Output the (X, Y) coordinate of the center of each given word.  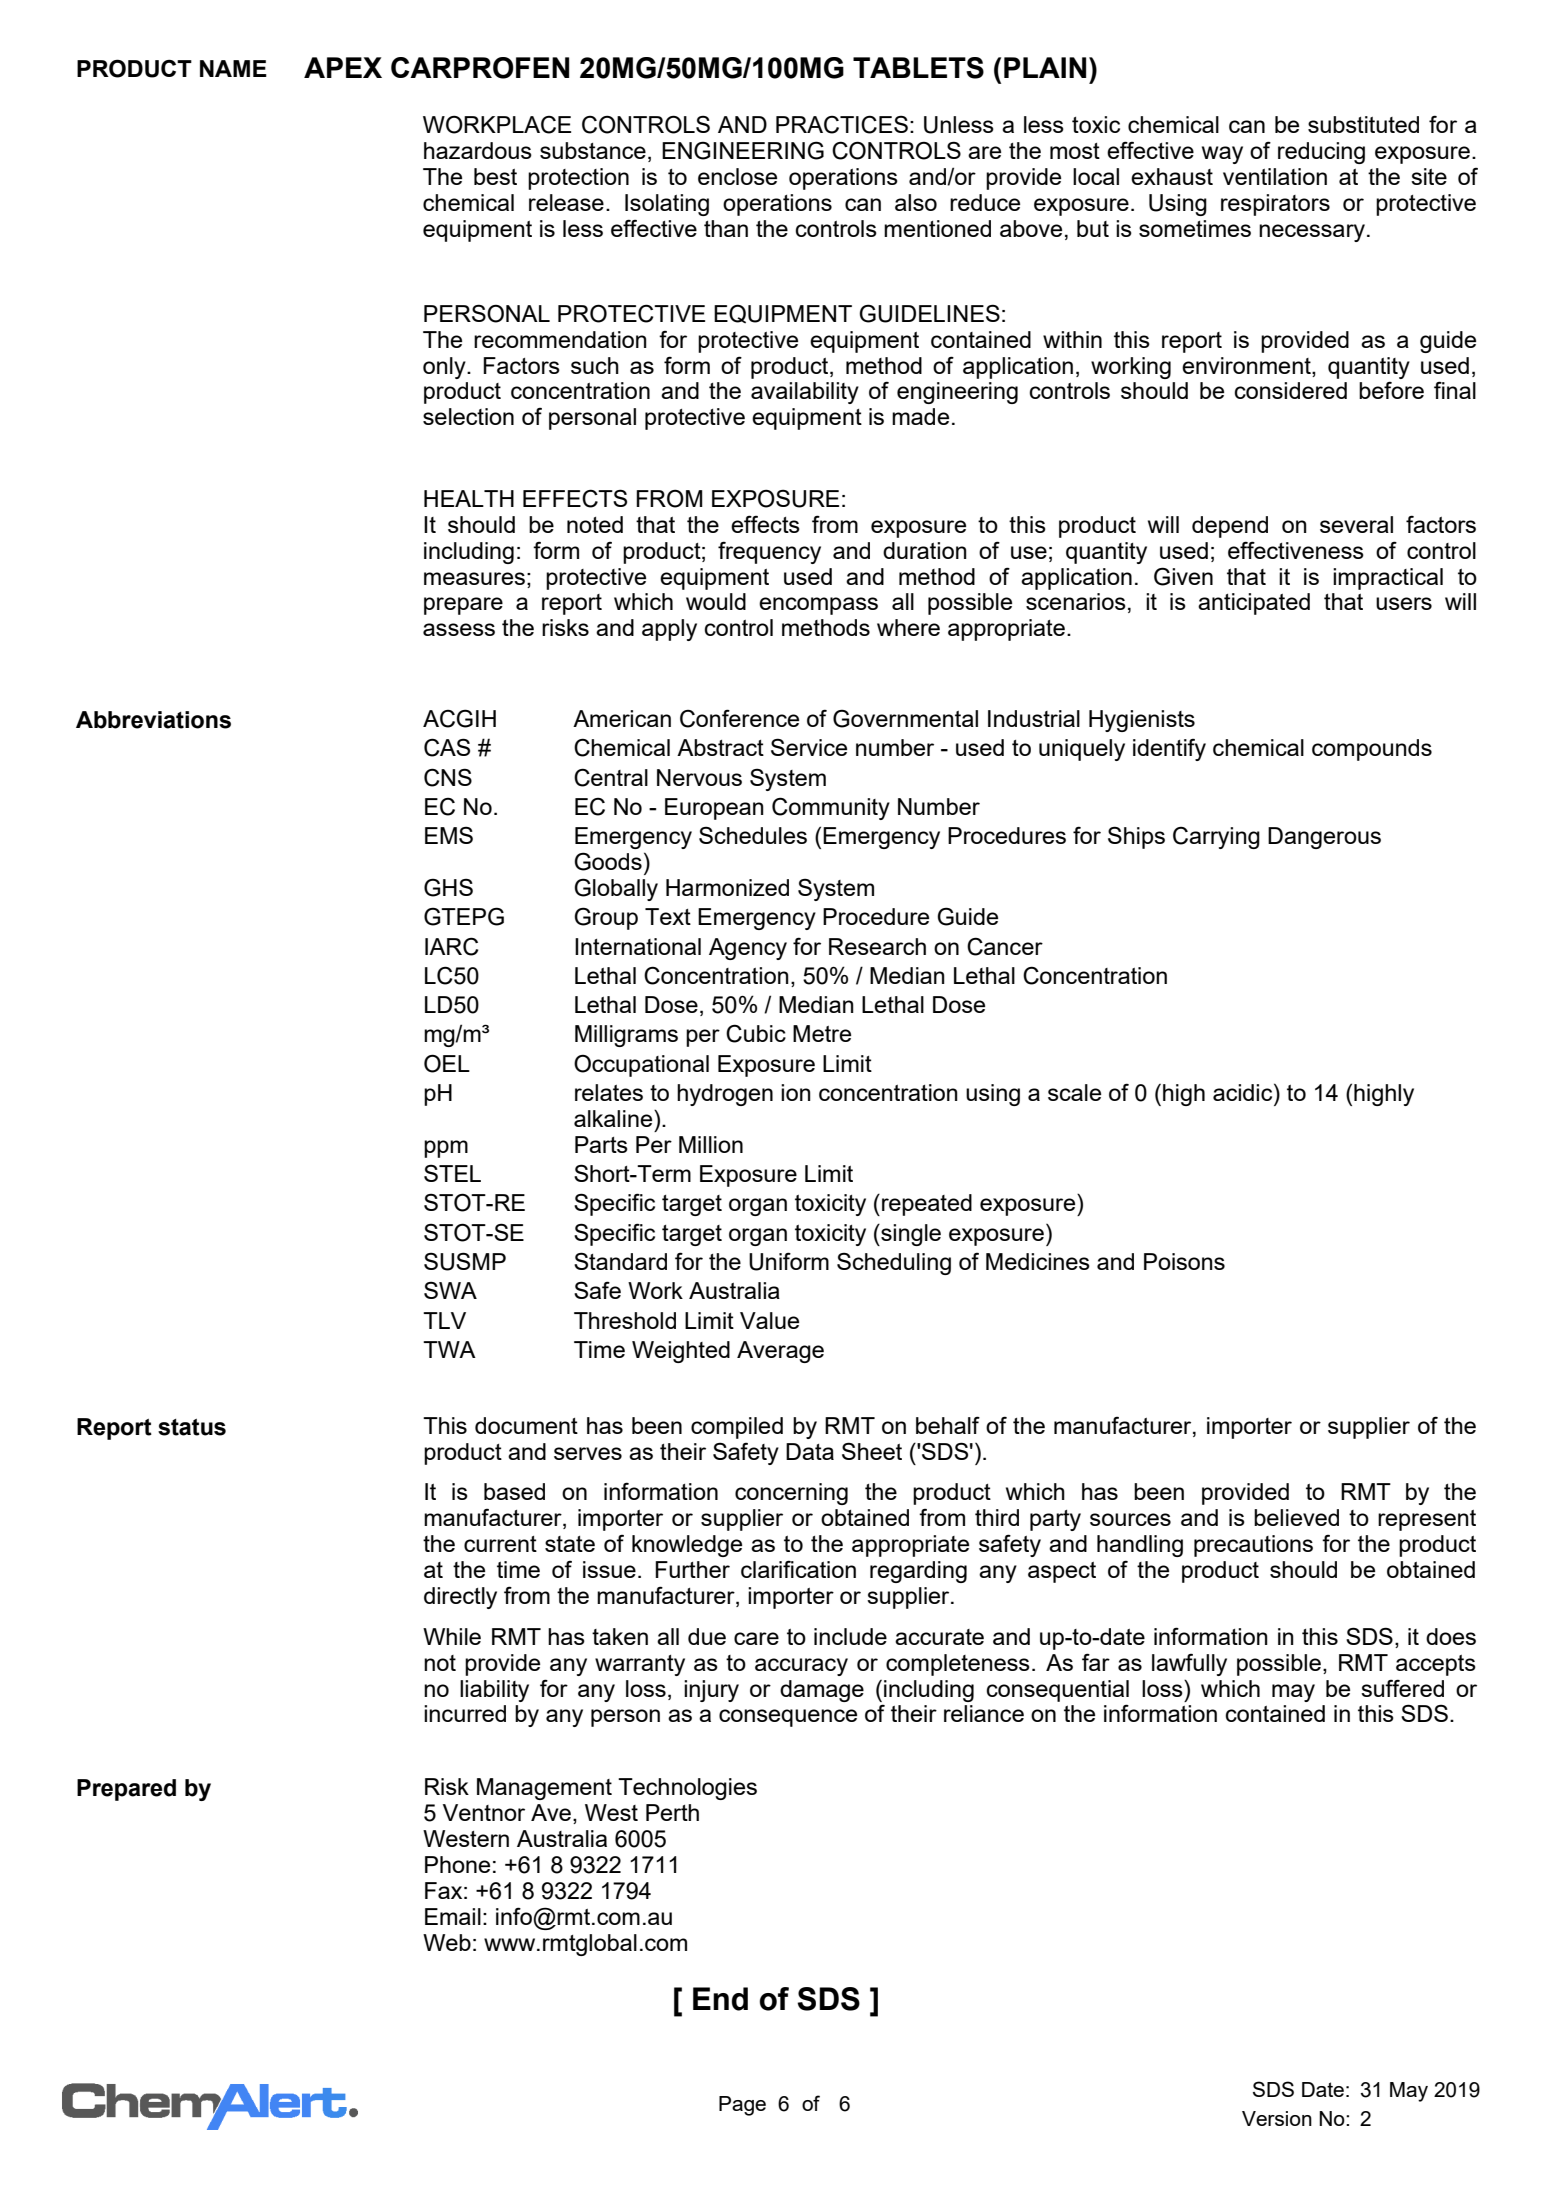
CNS (448, 777)
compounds (1372, 750)
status (192, 1427)
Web (447, 1942)
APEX (343, 67)
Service (809, 747)
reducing (1321, 153)
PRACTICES (842, 124)
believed (1296, 1517)
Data (810, 1451)
